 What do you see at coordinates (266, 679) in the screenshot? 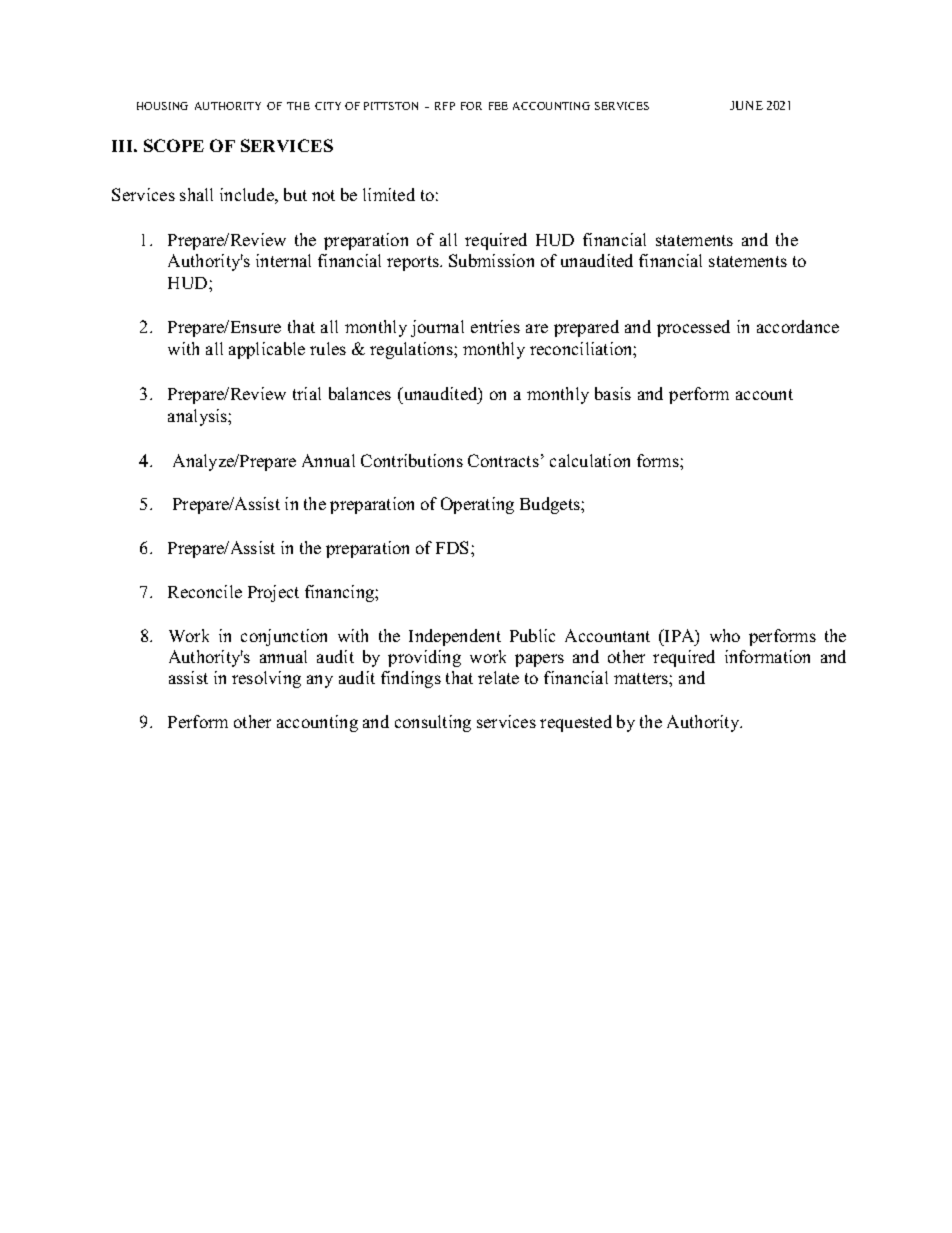
I see `resolving` at bounding box center [266, 679].
